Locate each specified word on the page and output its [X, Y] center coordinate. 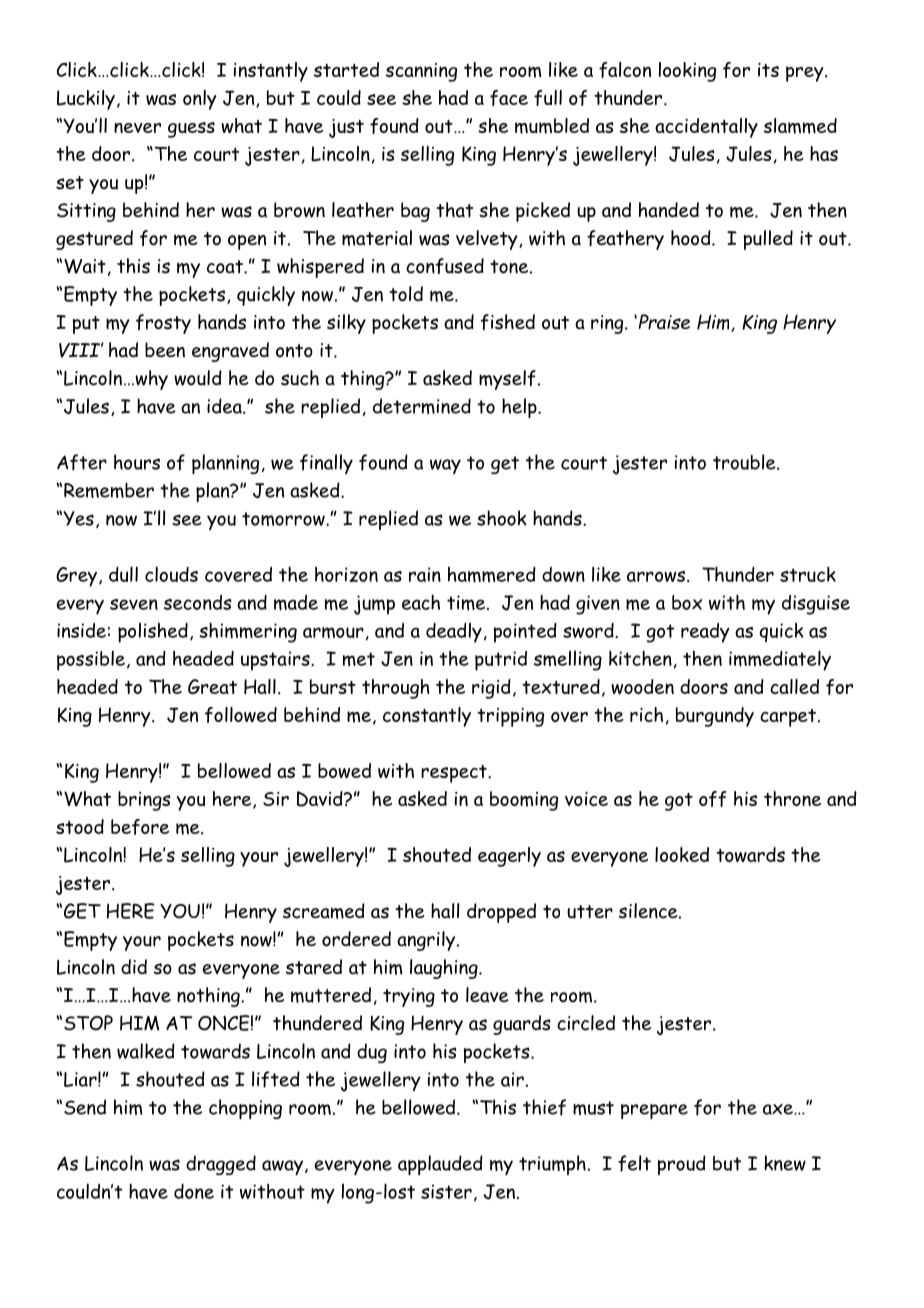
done [194, 1191]
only [199, 100]
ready [705, 633]
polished [153, 632]
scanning [421, 72]
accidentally [706, 128]
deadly [454, 632]
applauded [440, 1165]
